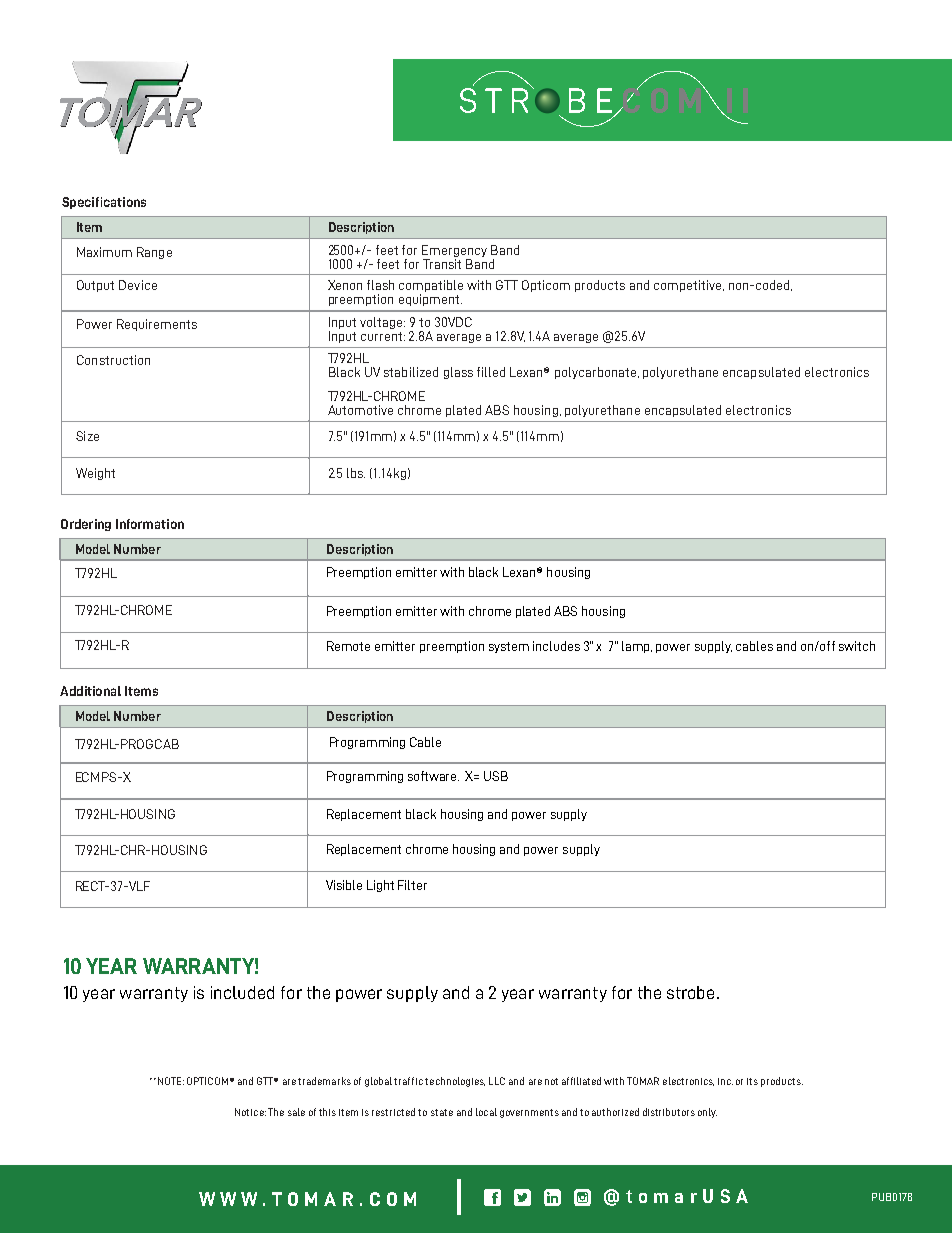 The height and width of the document is (1233, 952). What do you see at coordinates (690, 992) in the document?
I see `strobe` at bounding box center [690, 992].
